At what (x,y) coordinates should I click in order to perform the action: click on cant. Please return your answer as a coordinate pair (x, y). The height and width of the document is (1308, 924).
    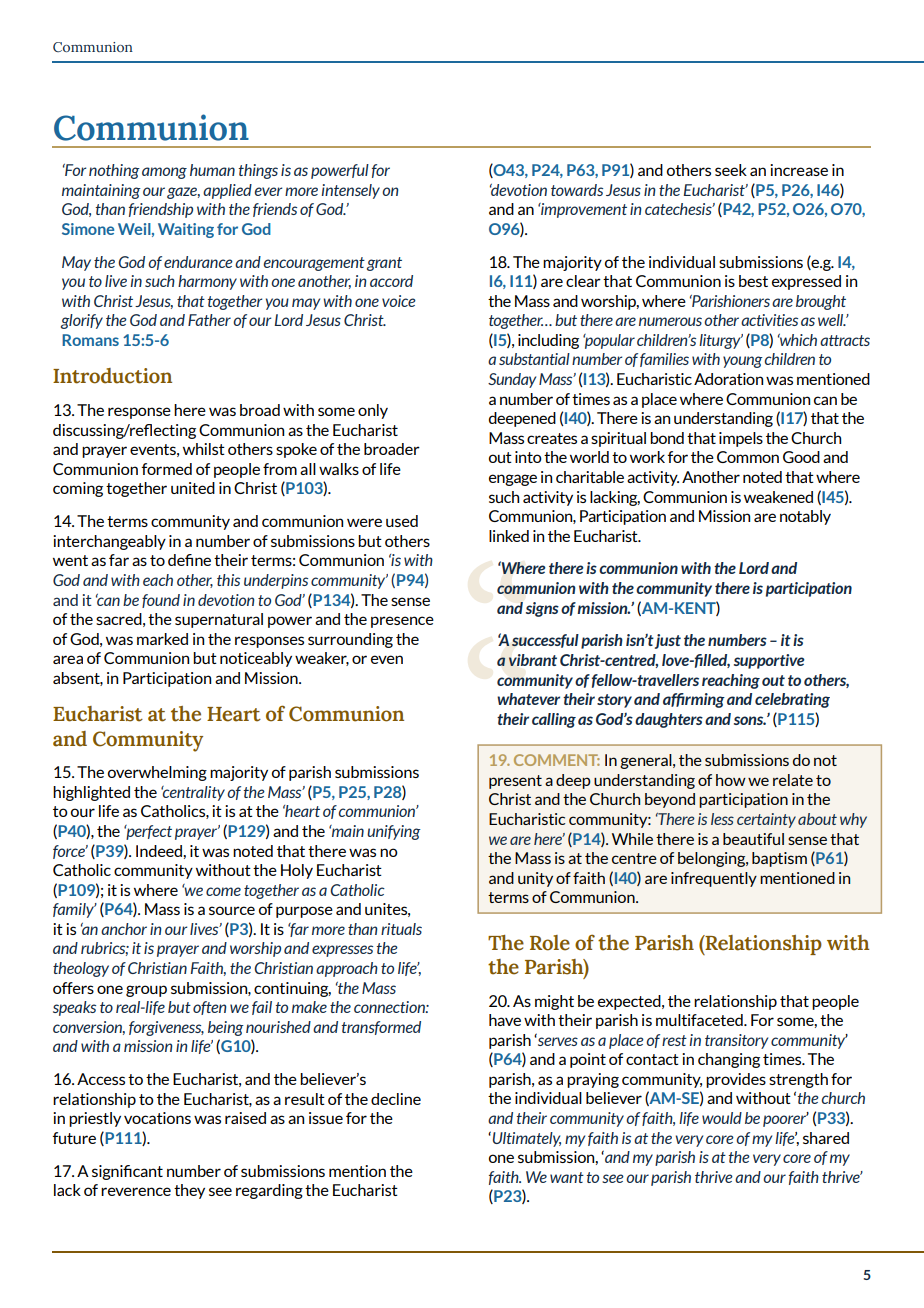
    Looking at the image, I should click on (148, 1171).
